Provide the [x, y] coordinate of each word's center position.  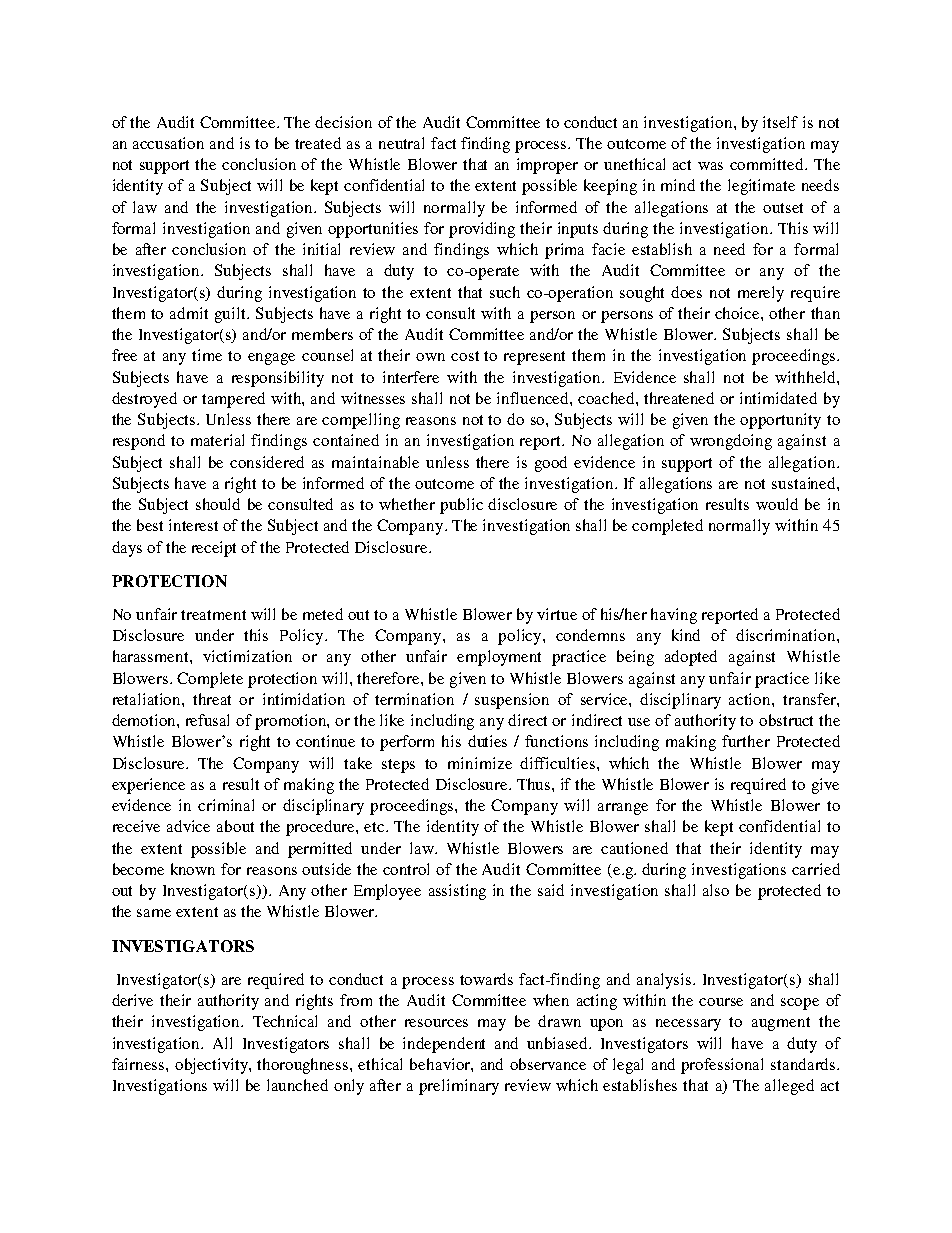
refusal [207, 720]
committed [768, 164]
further [746, 741]
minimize [480, 763]
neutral [401, 143]
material [217, 440]
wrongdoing [731, 442]
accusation [168, 143]
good [551, 464]
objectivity [212, 1066]
